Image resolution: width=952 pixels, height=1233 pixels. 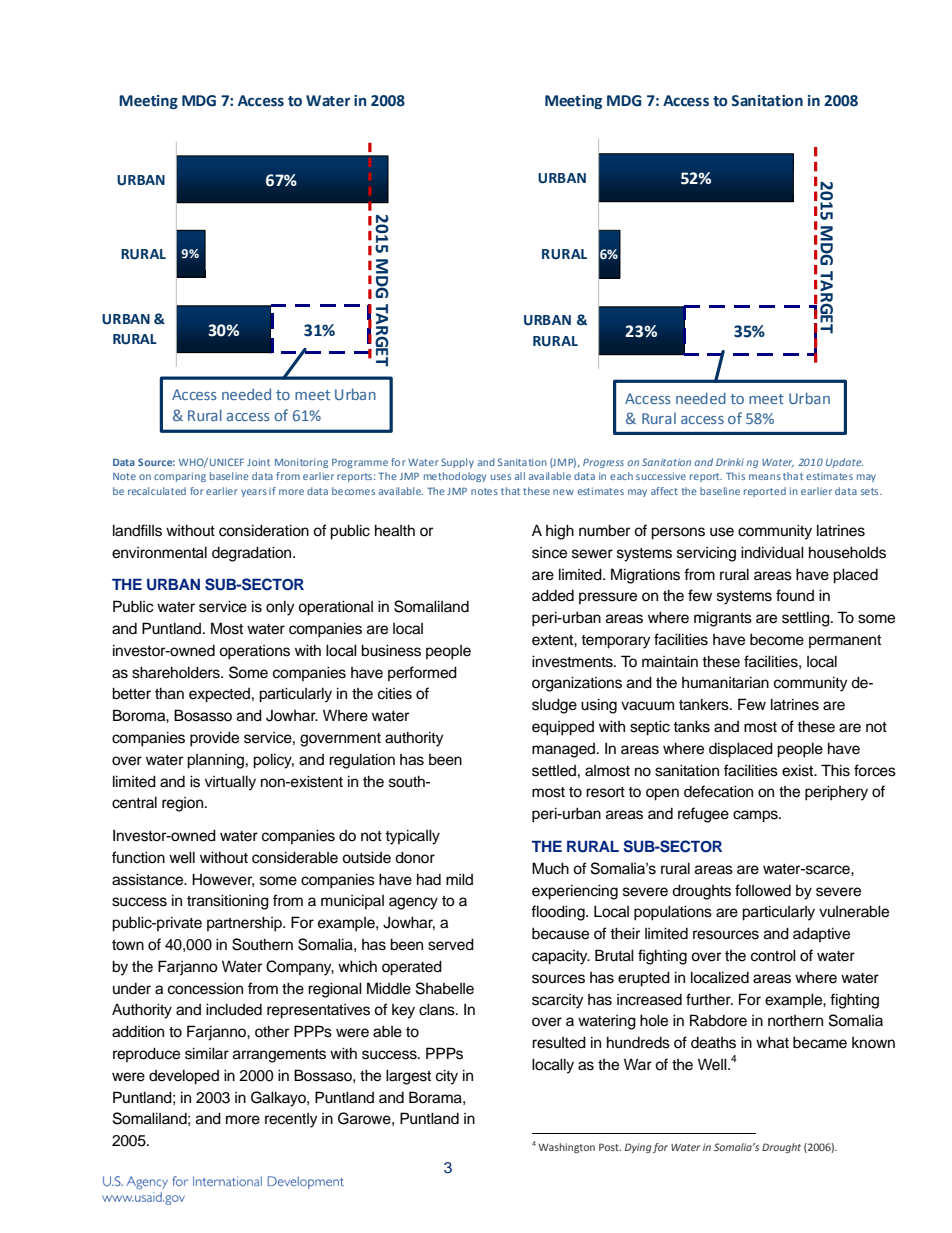 I want to click on uses, so click(x=501, y=477).
